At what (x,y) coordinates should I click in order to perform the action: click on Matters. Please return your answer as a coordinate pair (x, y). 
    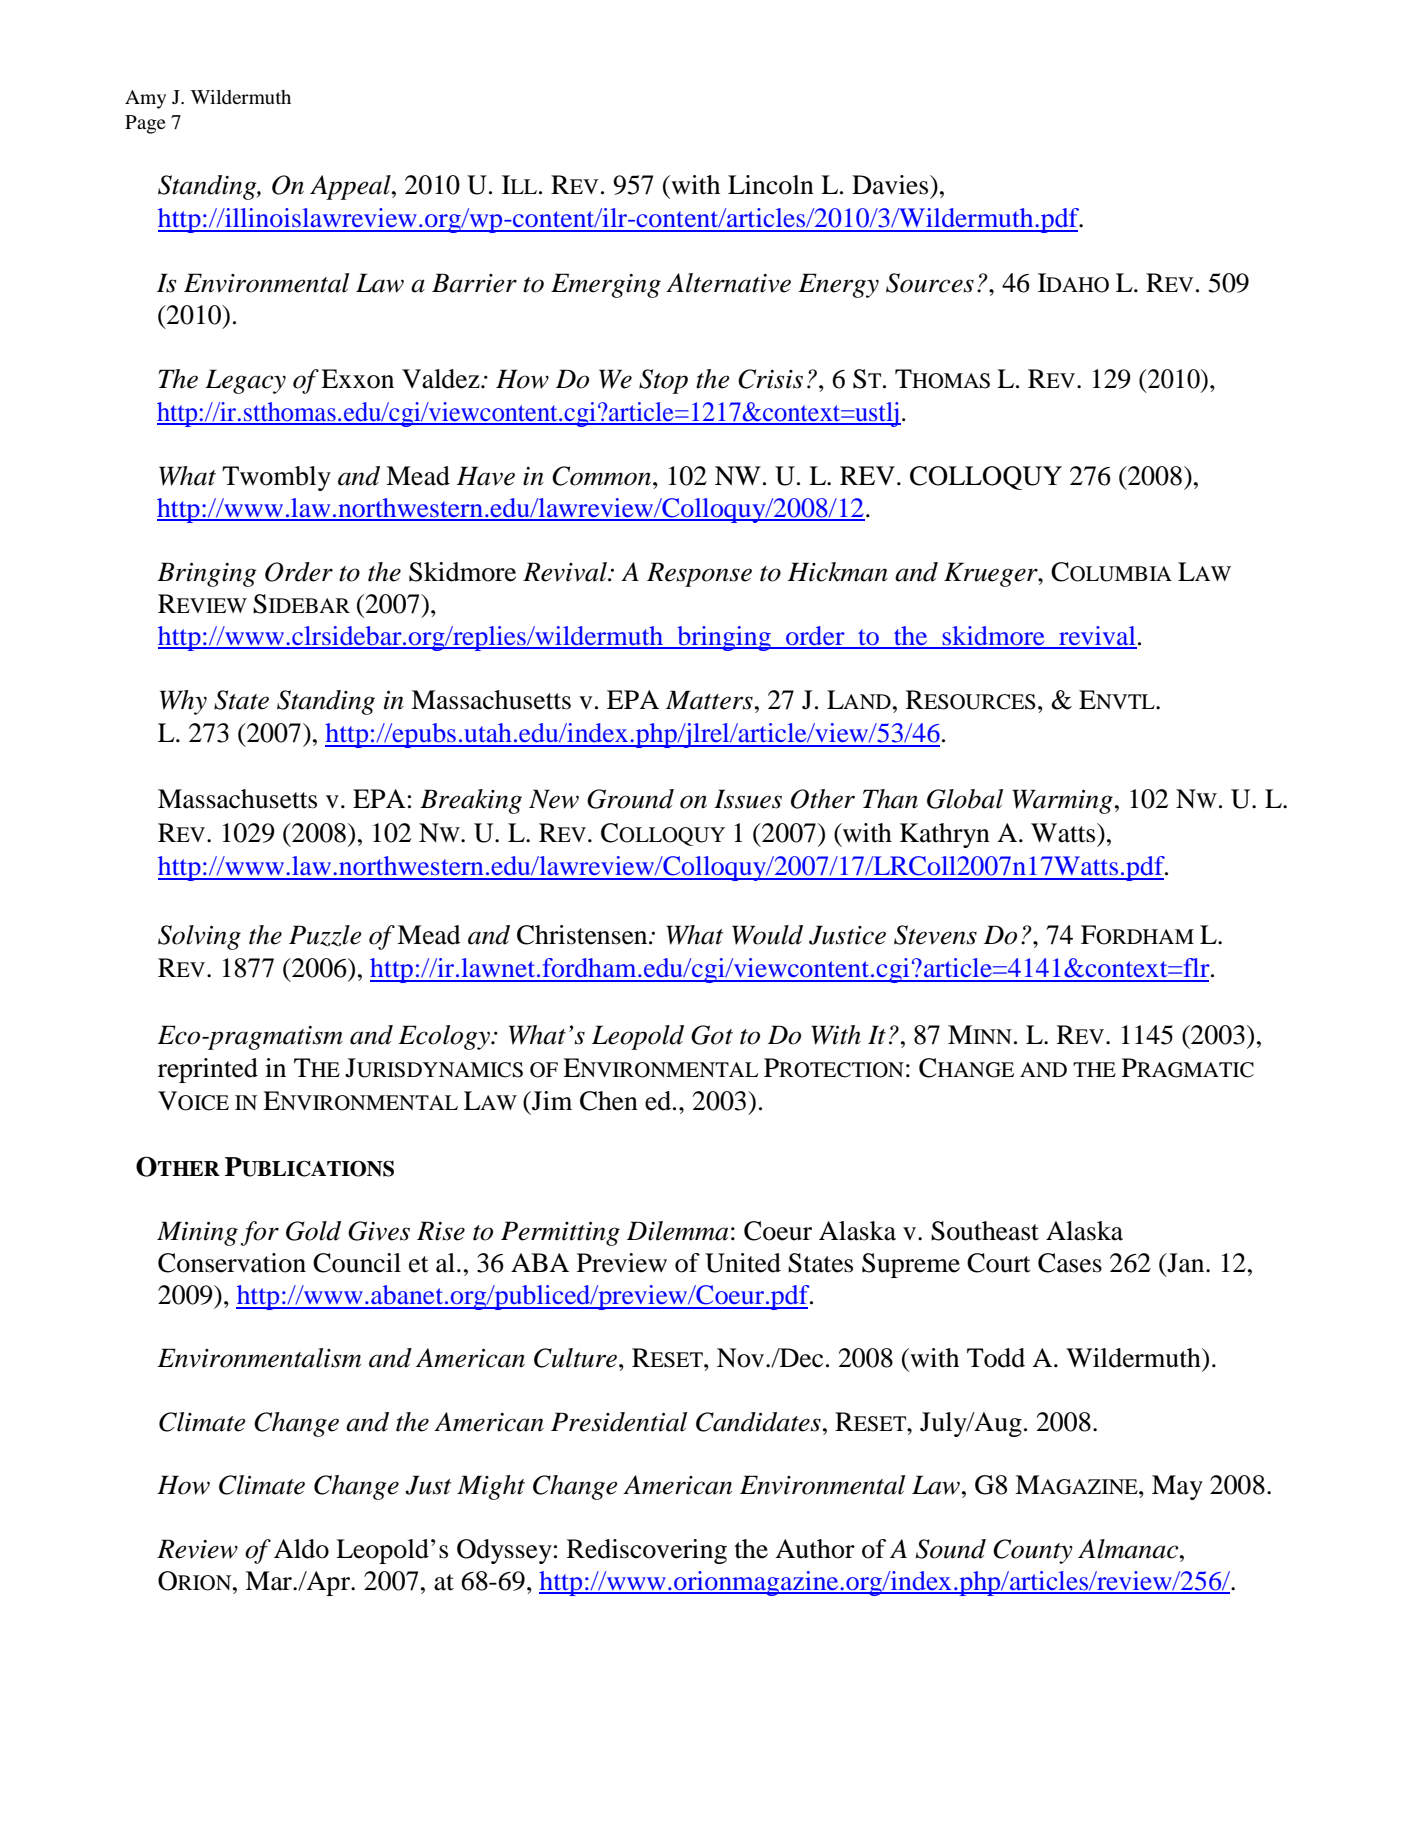
    Looking at the image, I should click on (709, 700).
